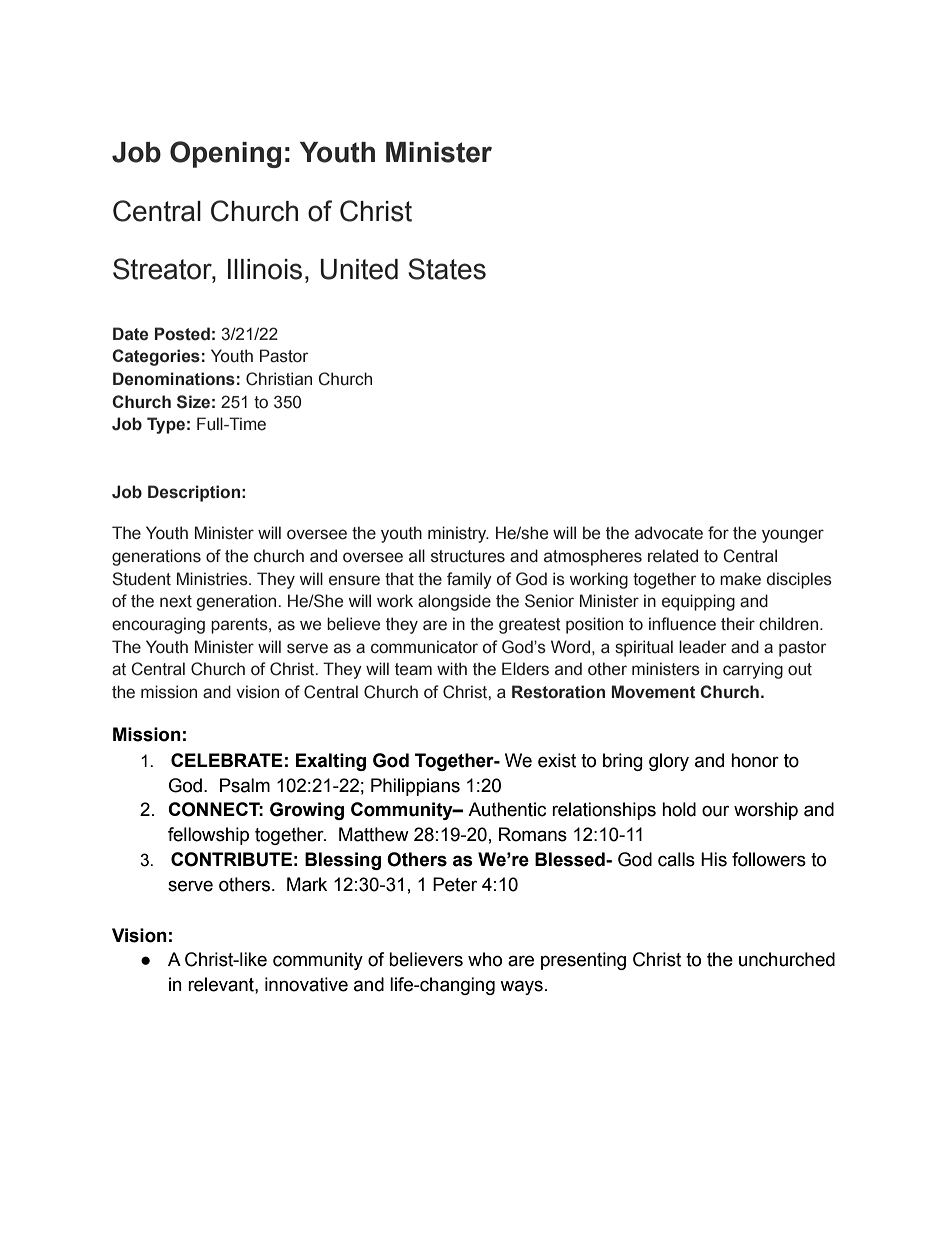 The height and width of the screenshot is (1233, 952). Describe the element at coordinates (718, 533) in the screenshot. I see `for` at that location.
